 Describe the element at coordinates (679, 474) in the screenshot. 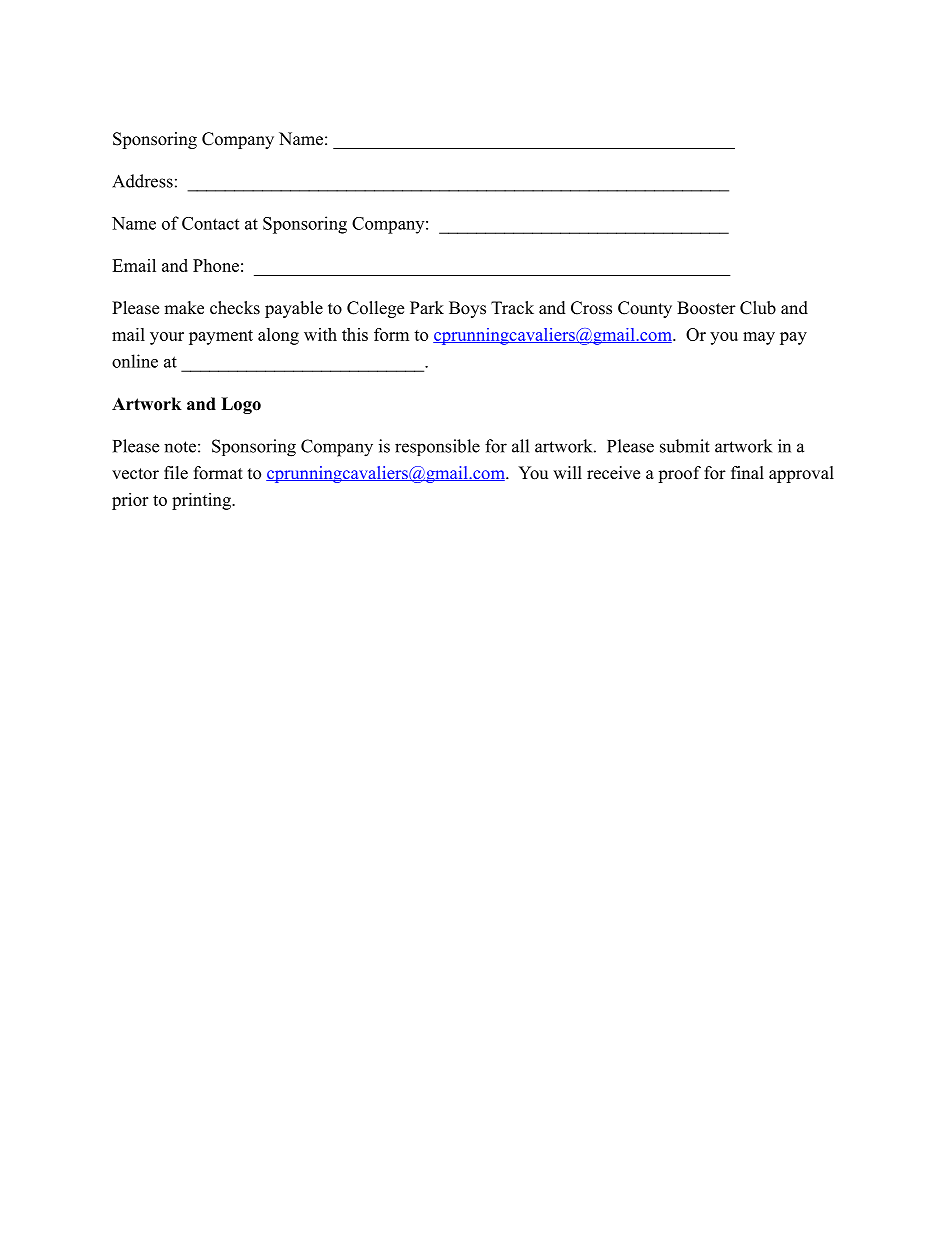

I see `proof` at that location.
